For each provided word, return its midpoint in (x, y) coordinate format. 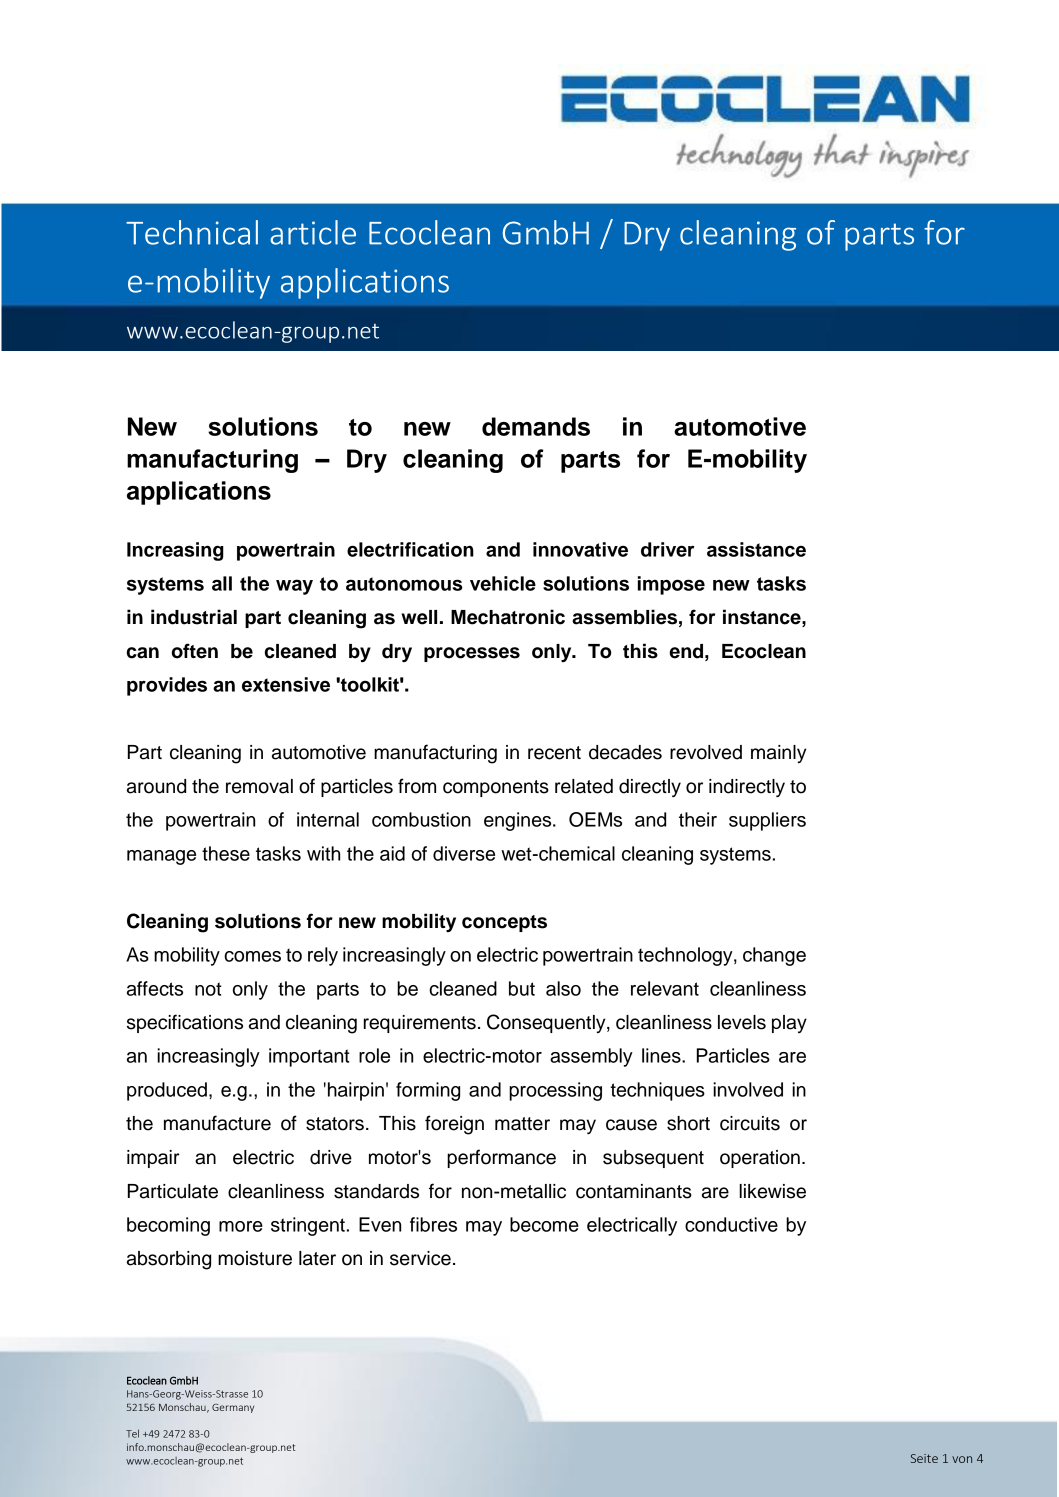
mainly (778, 754)
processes (472, 654)
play (789, 1024)
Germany (233, 1408)
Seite (924, 1458)
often (195, 651)
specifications (185, 1023)
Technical (192, 232)
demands (536, 426)
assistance (756, 549)
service (420, 1258)
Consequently (547, 1023)
